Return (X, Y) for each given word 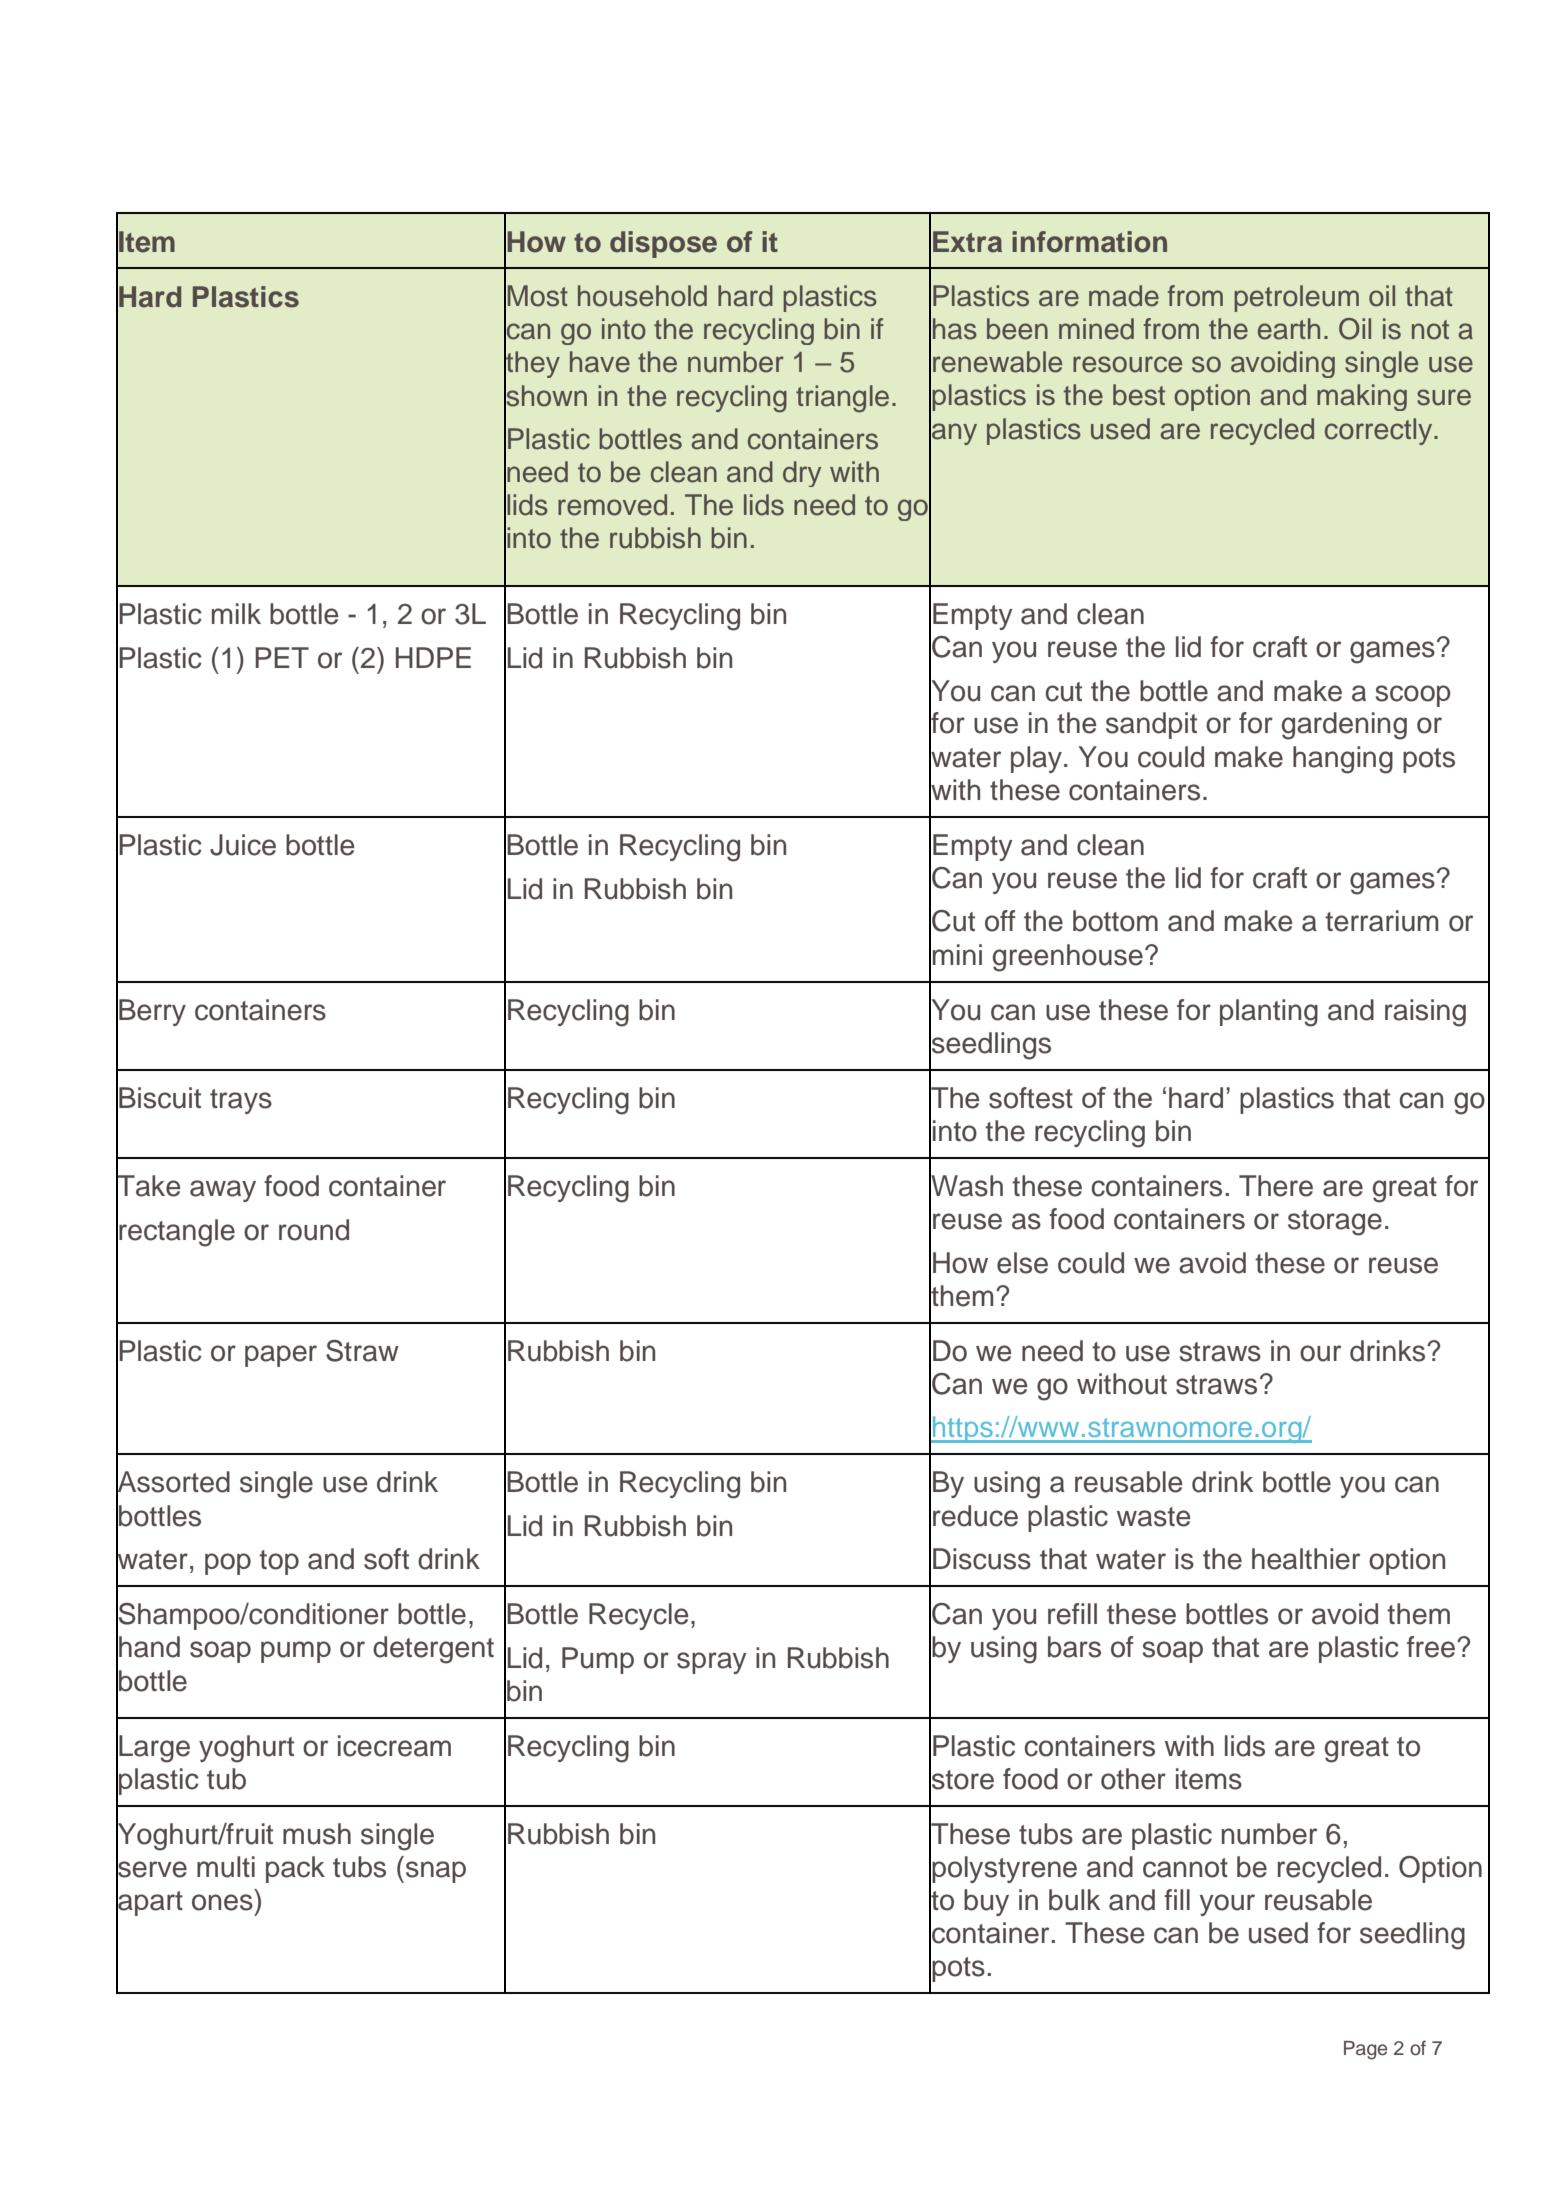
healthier (1306, 1559)
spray (712, 1663)
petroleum (1296, 298)
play (1036, 759)
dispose (663, 244)
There (1276, 1186)
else (1022, 1263)
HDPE (433, 657)
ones (222, 1902)
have (600, 362)
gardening (1344, 726)
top (279, 1562)
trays (241, 1101)
